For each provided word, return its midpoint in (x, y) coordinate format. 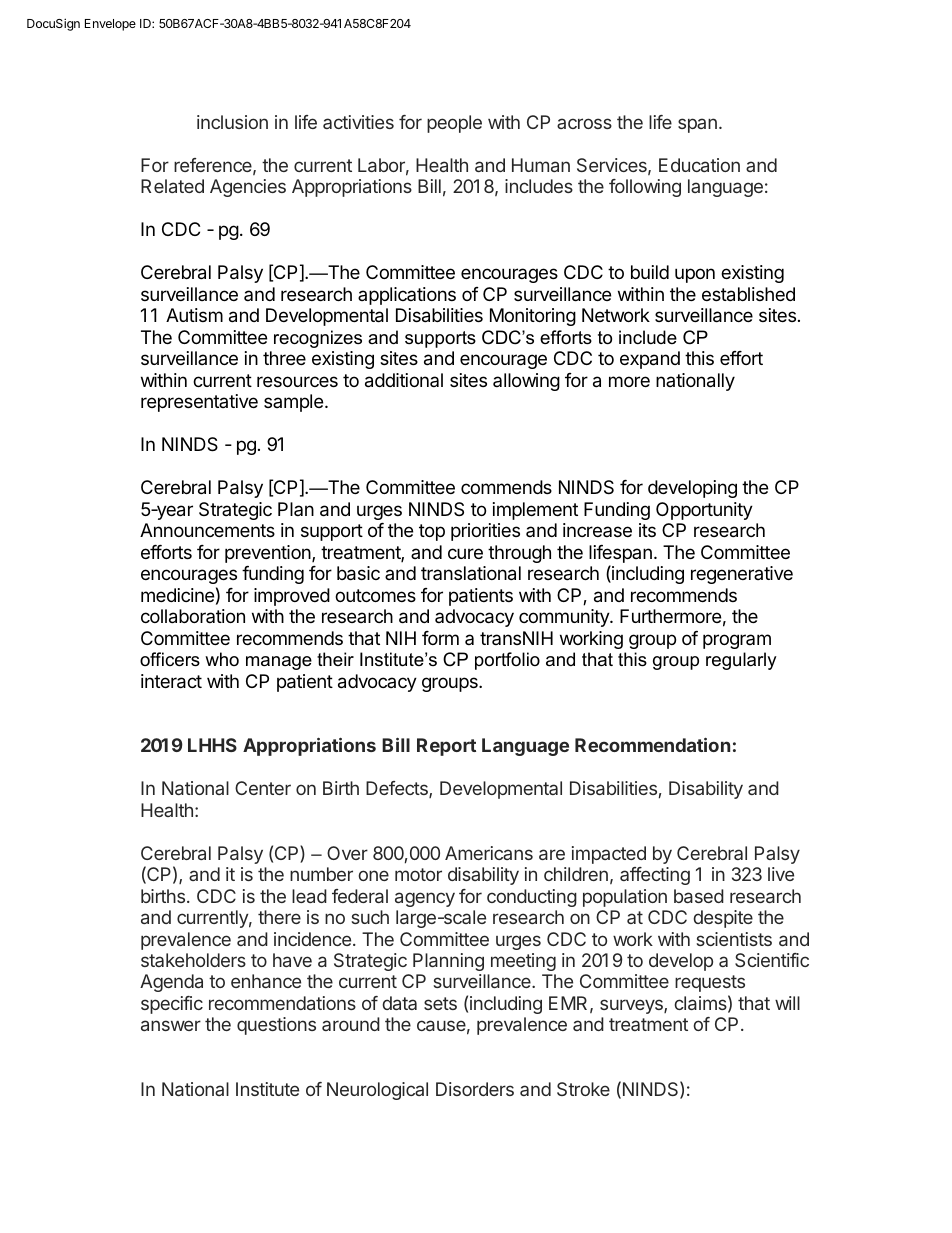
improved (292, 597)
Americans (489, 853)
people (454, 124)
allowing (526, 382)
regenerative (742, 575)
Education (699, 165)
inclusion (232, 122)
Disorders (475, 1089)
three (284, 358)
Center (263, 788)
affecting (655, 876)
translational (471, 573)
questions (276, 1026)
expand (650, 360)
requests (710, 983)
